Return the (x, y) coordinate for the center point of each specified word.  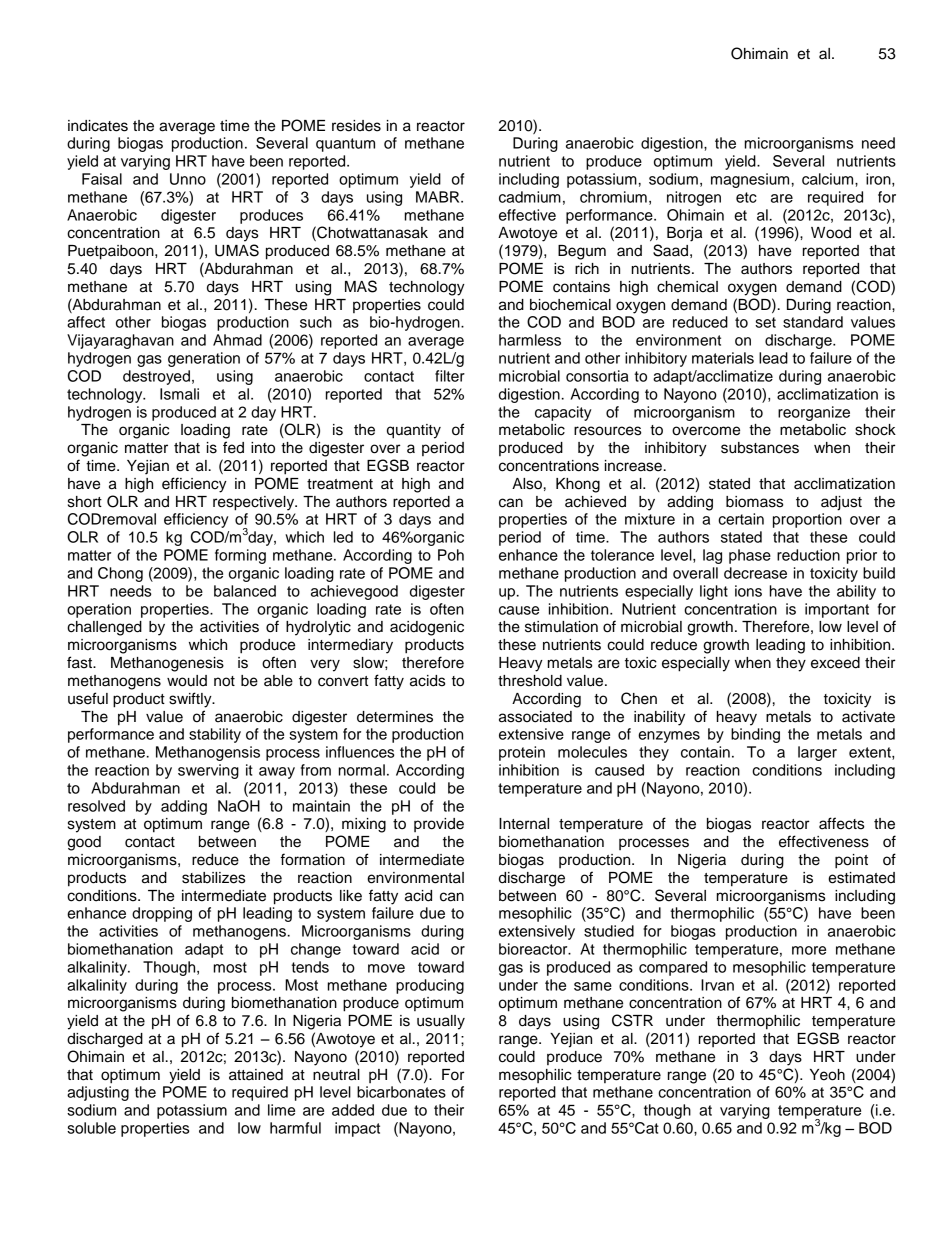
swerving (208, 771)
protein (522, 753)
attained (256, 1075)
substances (760, 448)
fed (233, 447)
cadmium (530, 197)
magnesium (750, 180)
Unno (188, 179)
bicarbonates (401, 1092)
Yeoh (827, 1075)
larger (817, 753)
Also (527, 484)
